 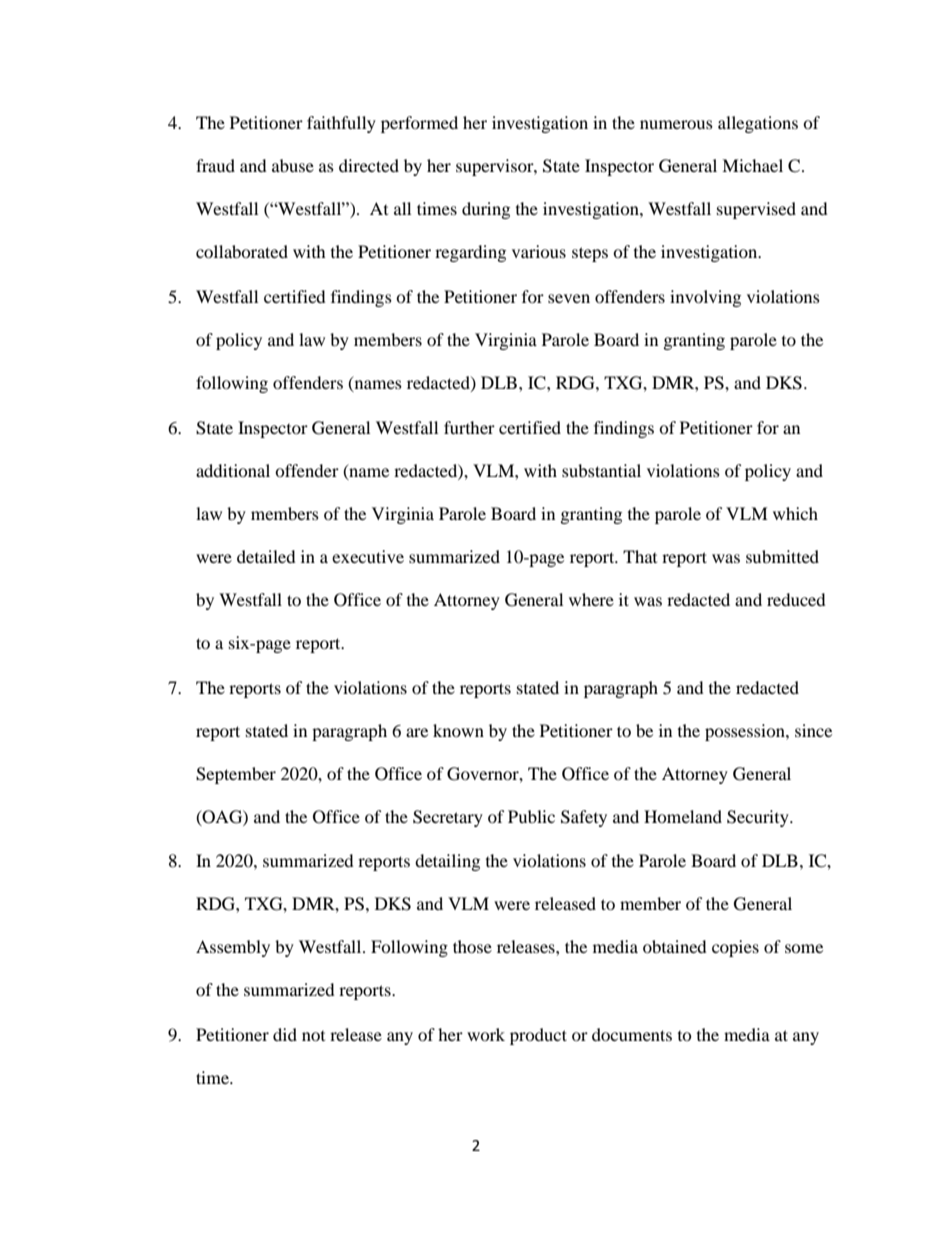 What do you see at coordinates (591, 599) in the image?
I see `where` at bounding box center [591, 599].
